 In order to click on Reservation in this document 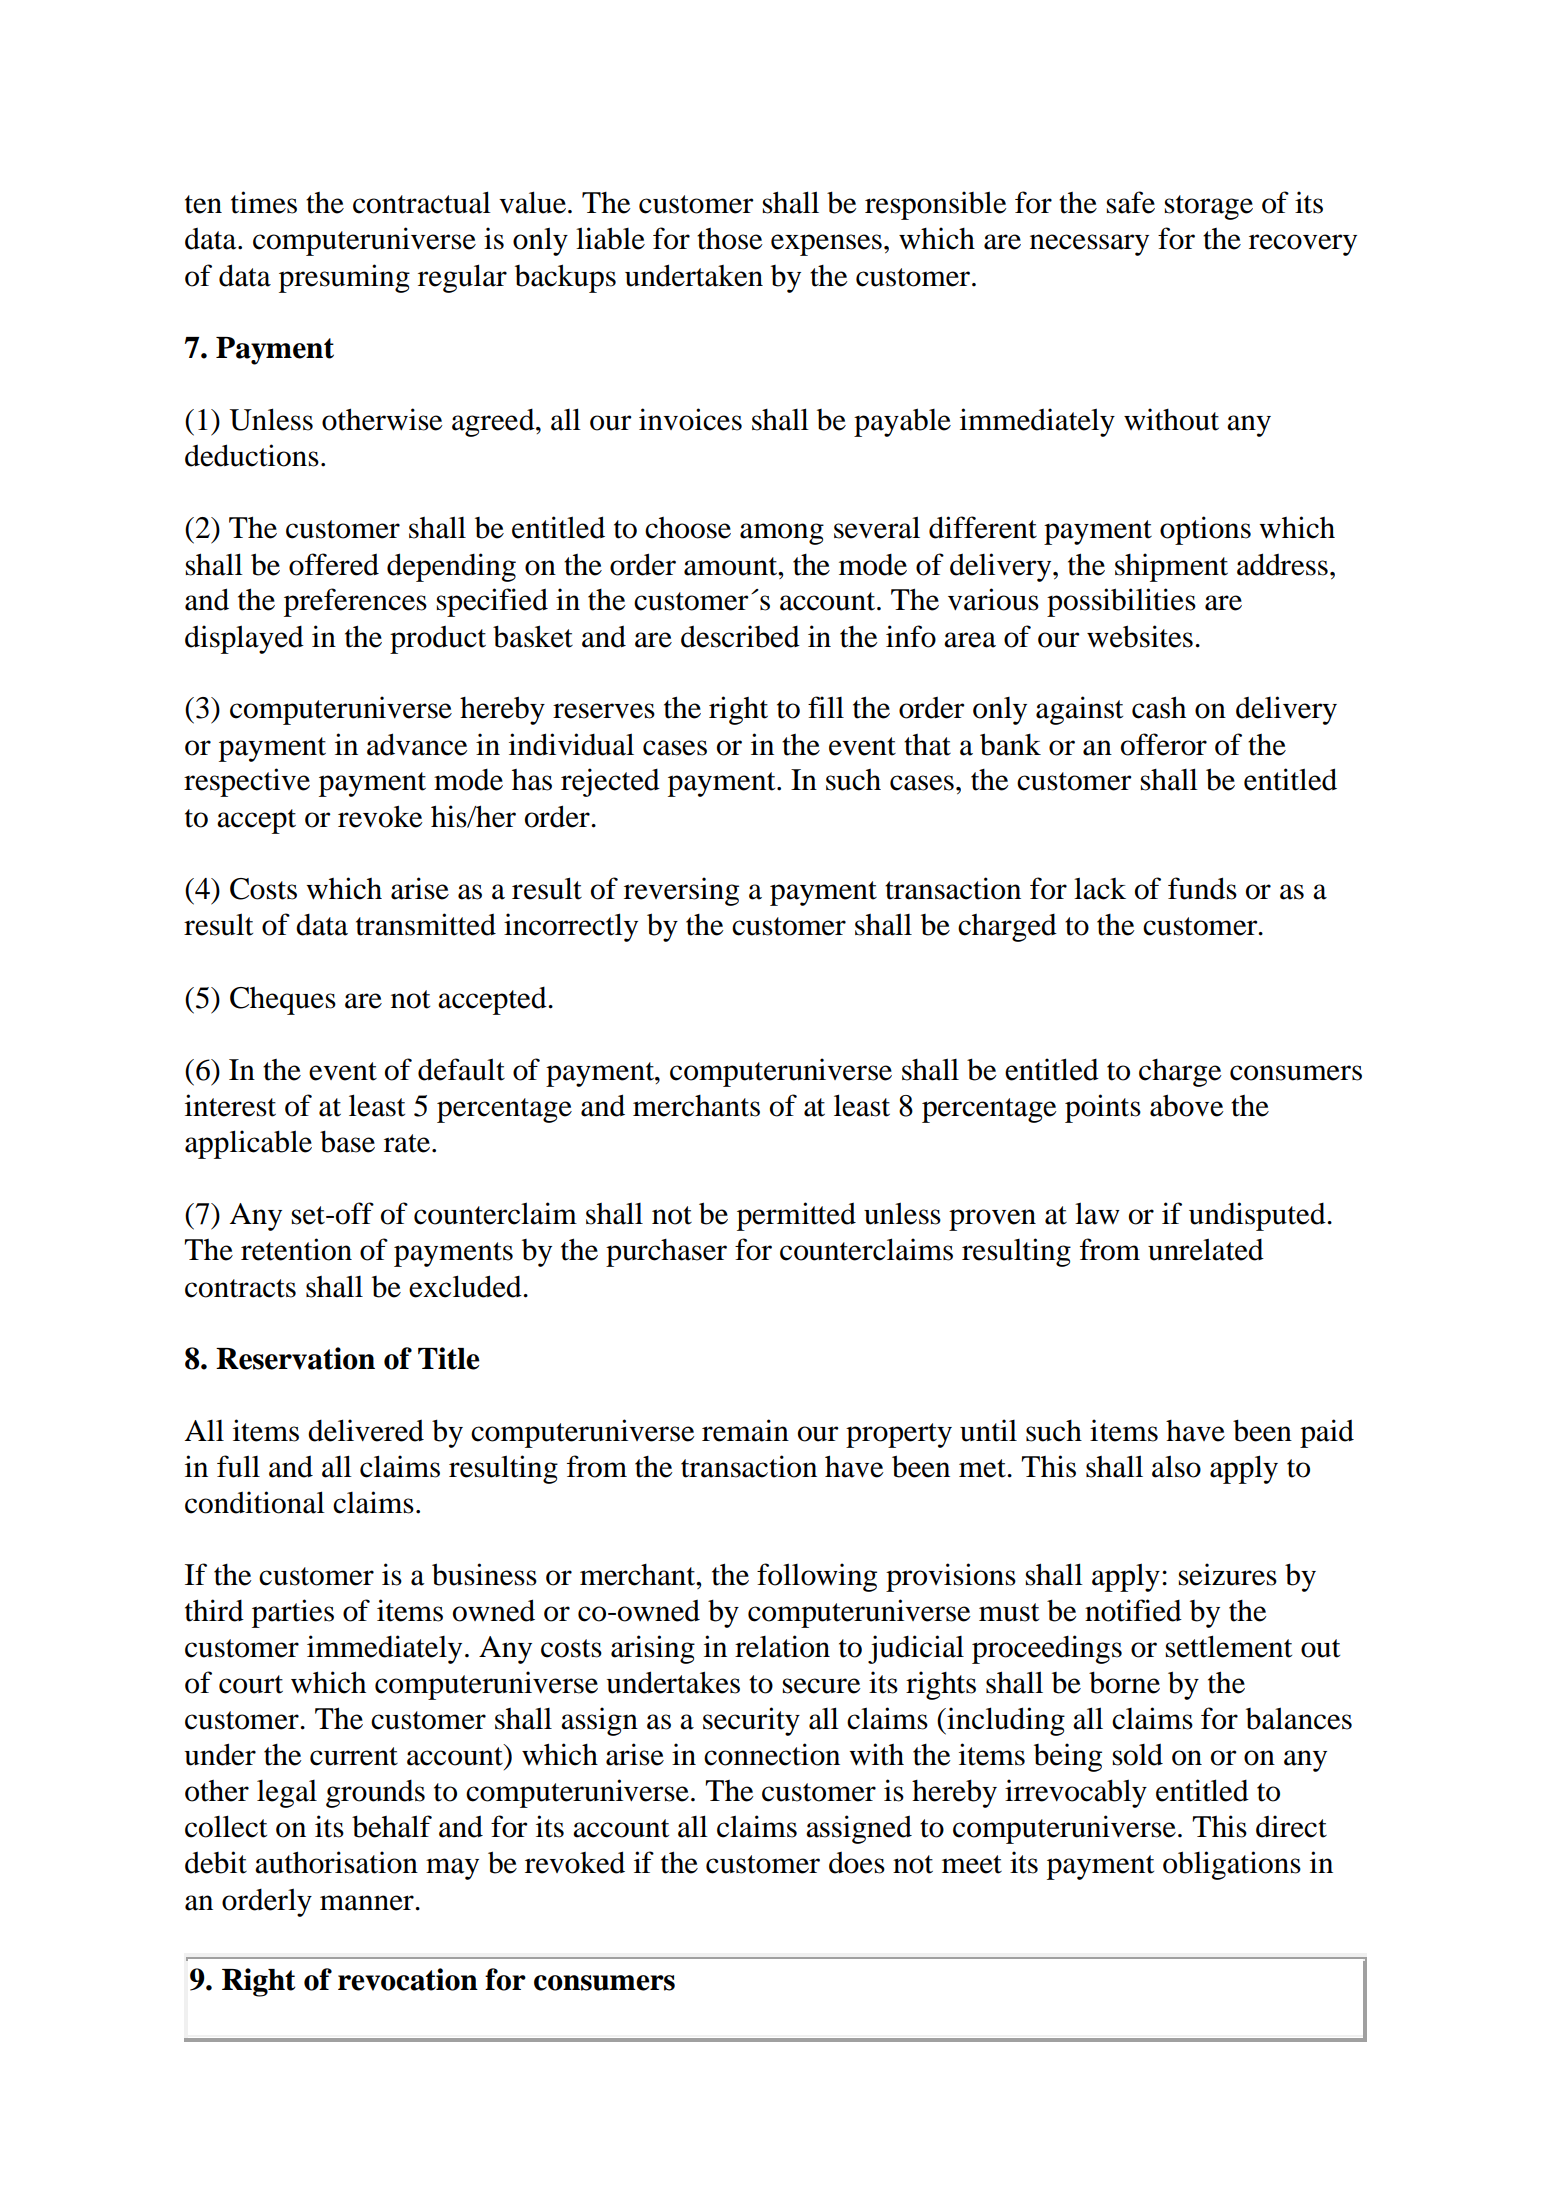, I will do `click(295, 1358)`.
